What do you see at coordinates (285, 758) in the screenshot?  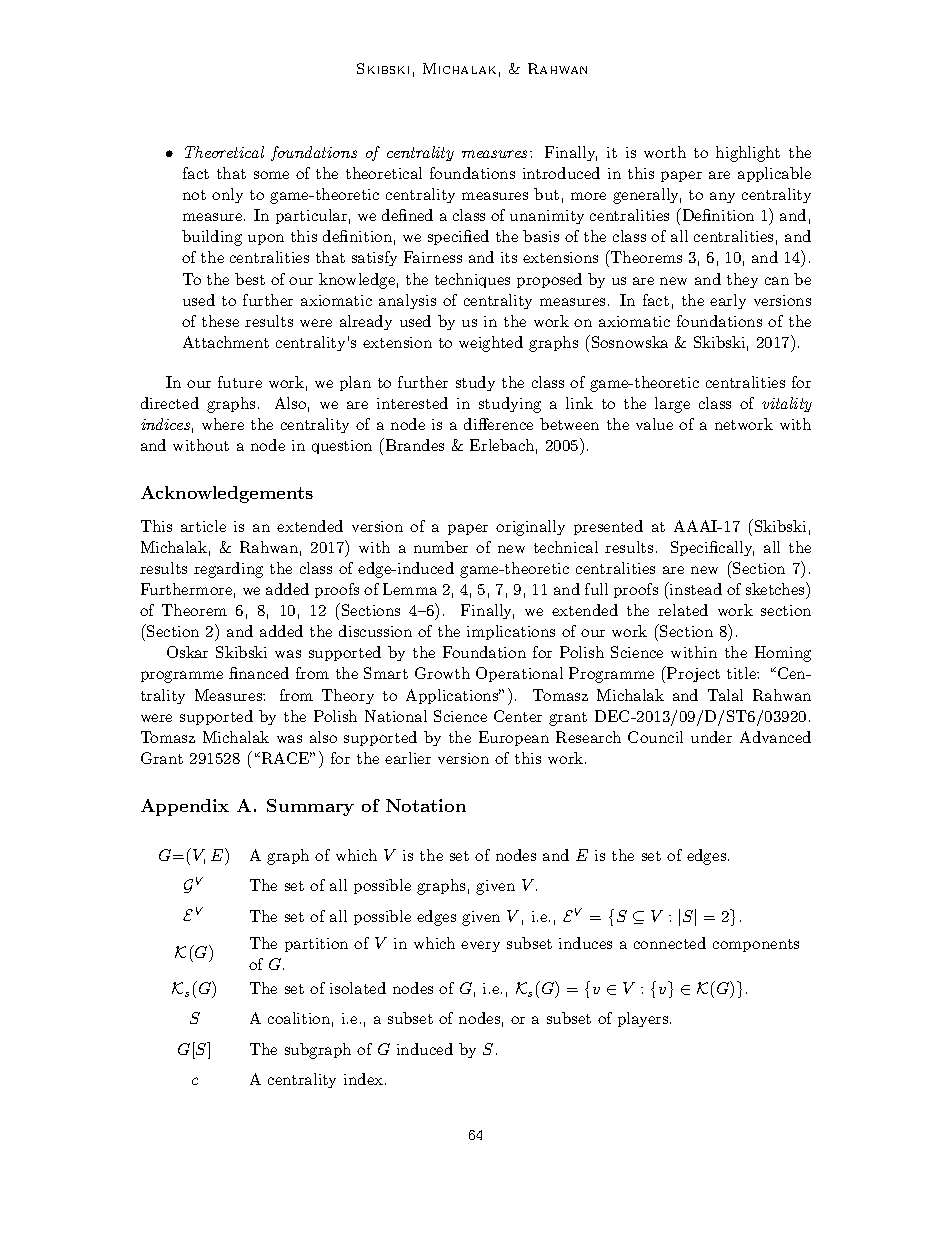 I see `RACE` at bounding box center [285, 758].
